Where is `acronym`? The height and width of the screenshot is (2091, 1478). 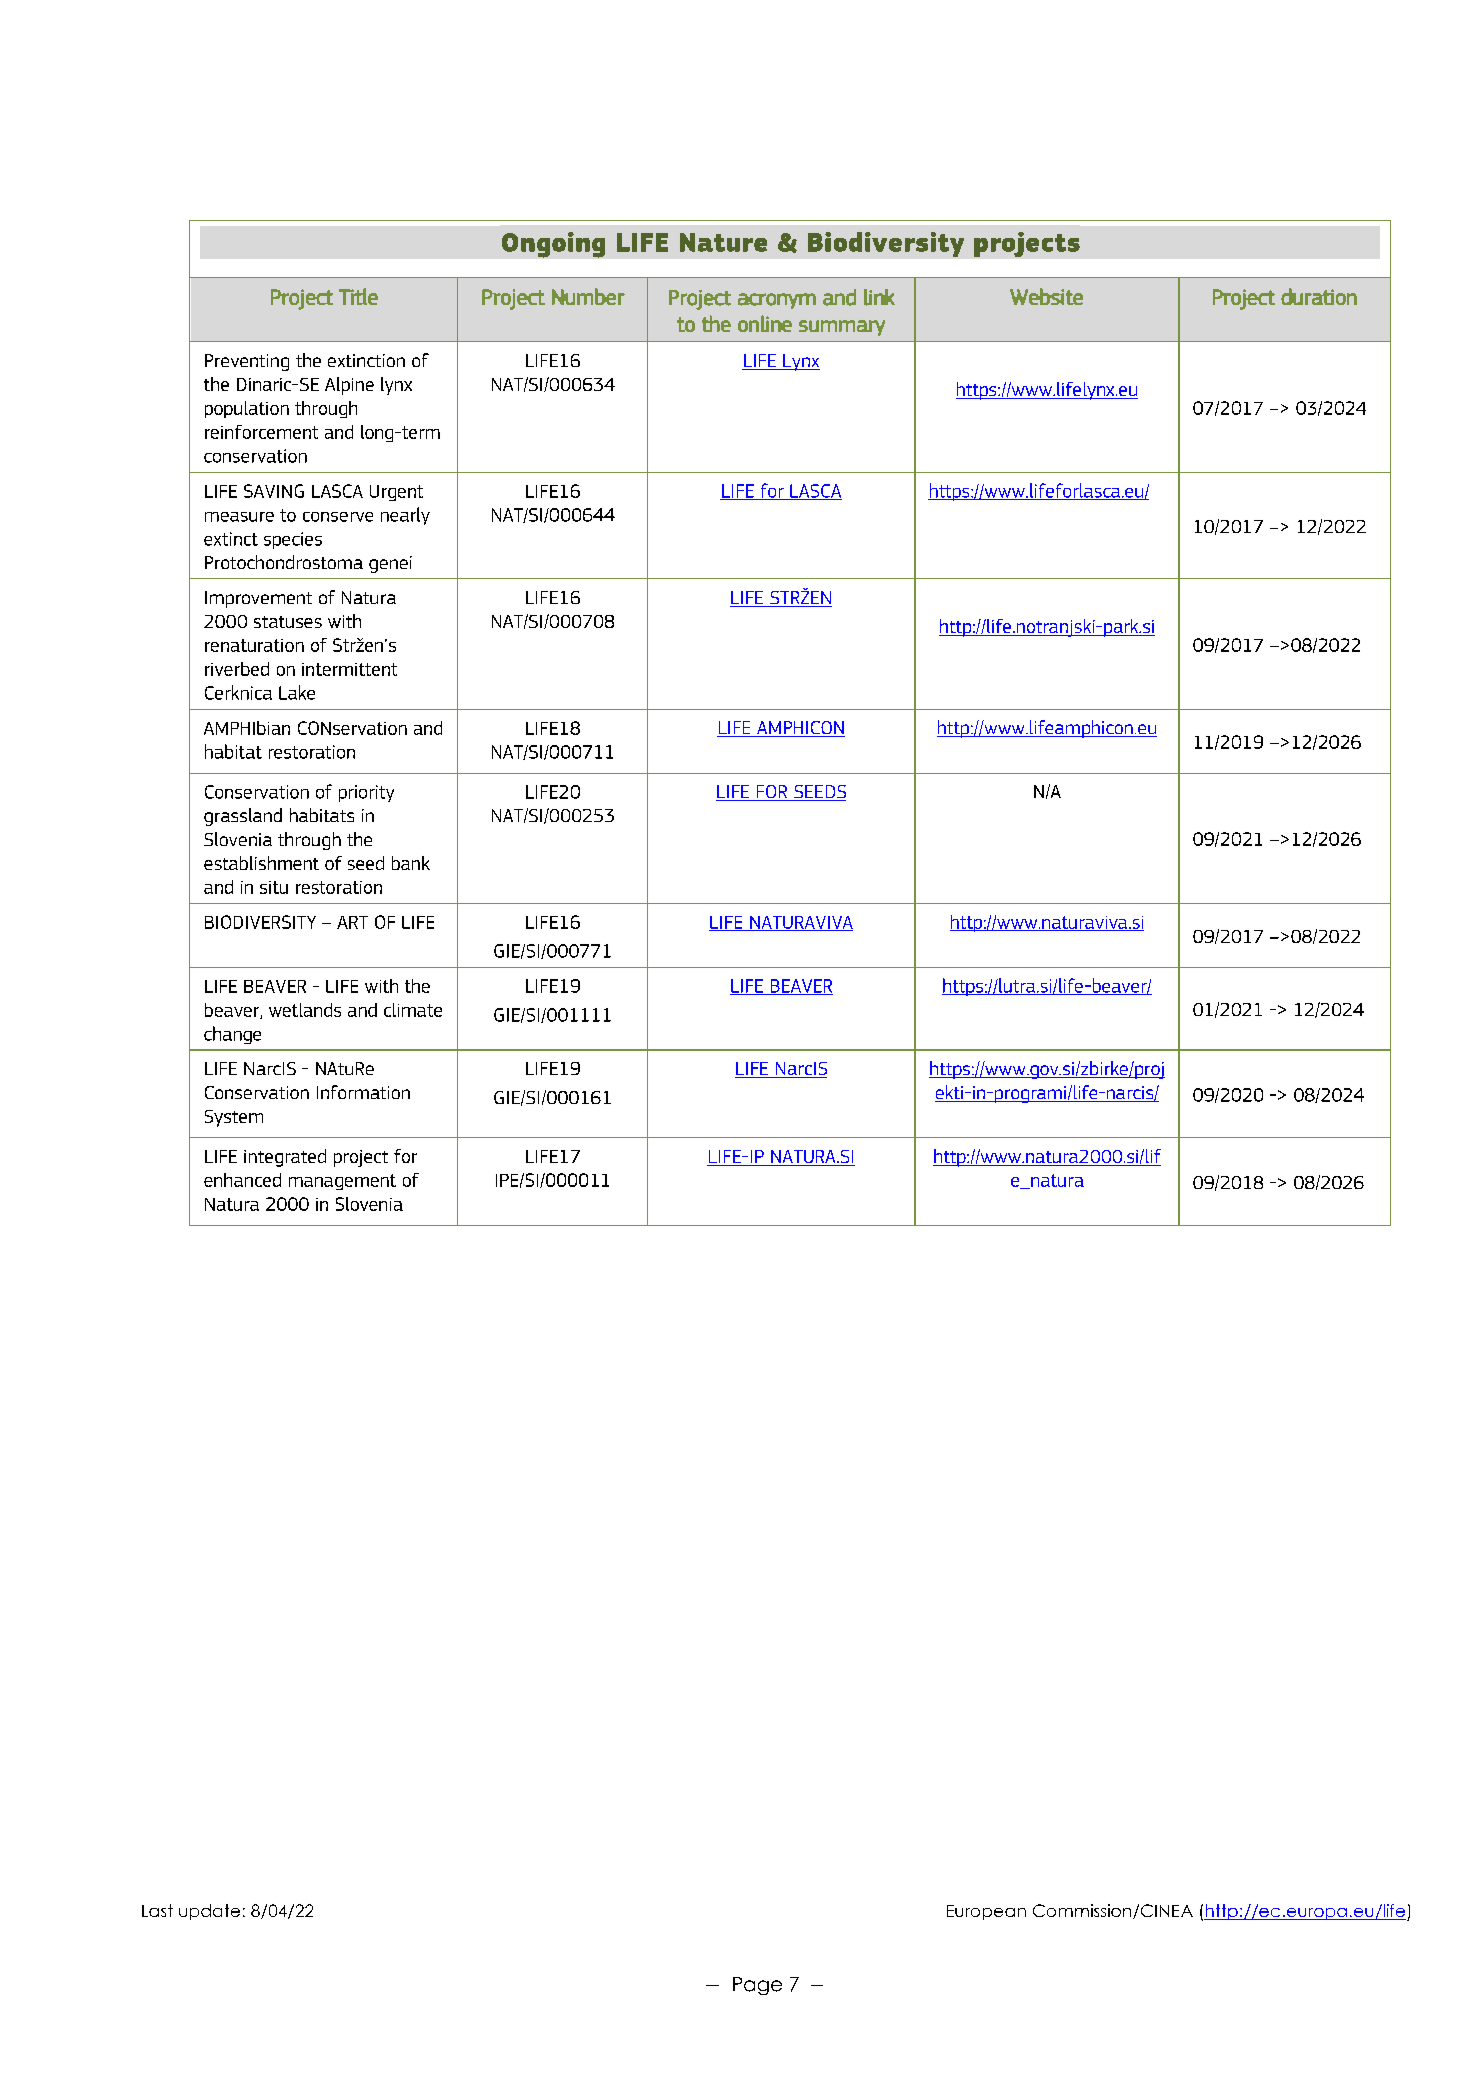 acronym is located at coordinates (777, 301).
